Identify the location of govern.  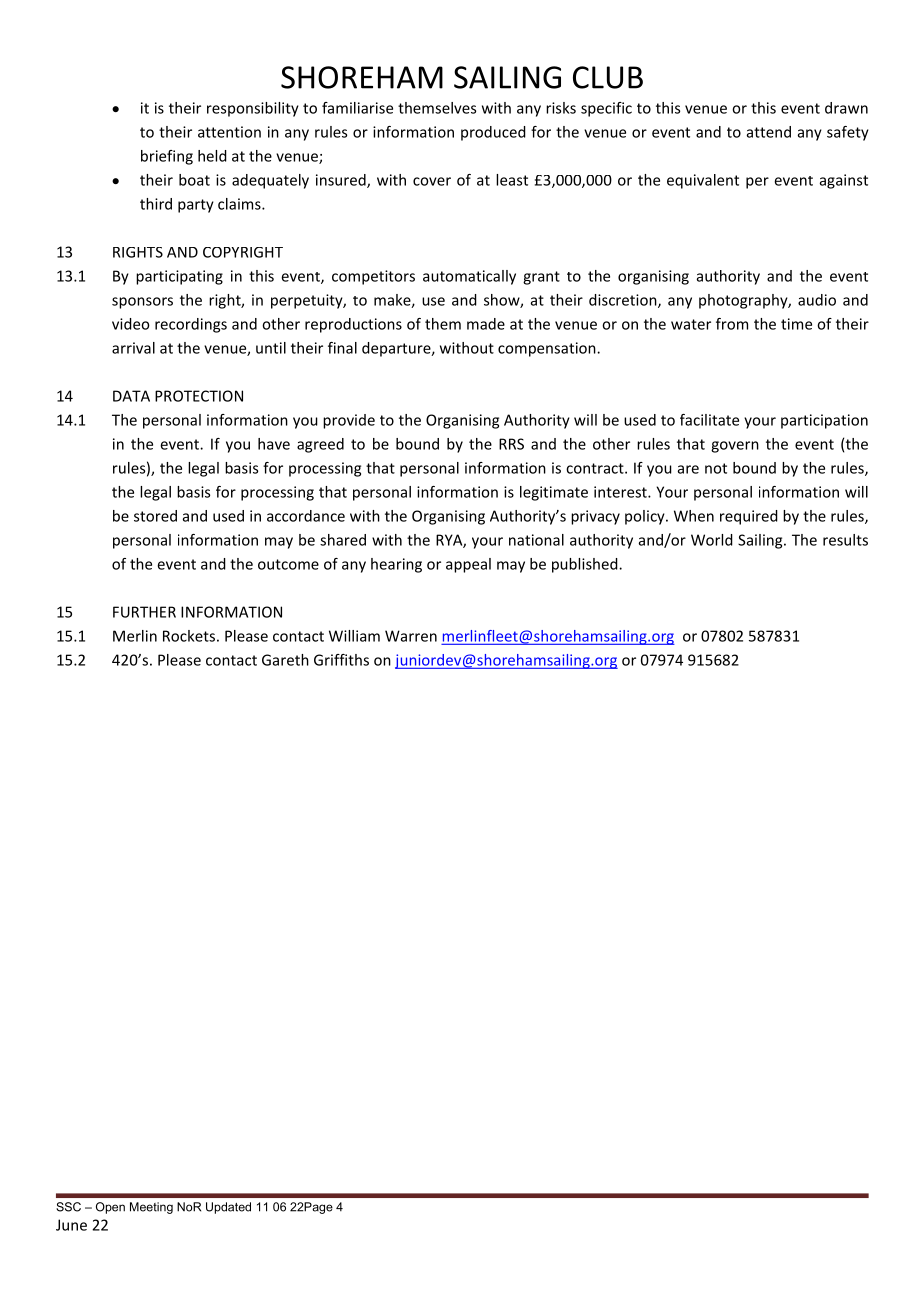
(735, 447).
